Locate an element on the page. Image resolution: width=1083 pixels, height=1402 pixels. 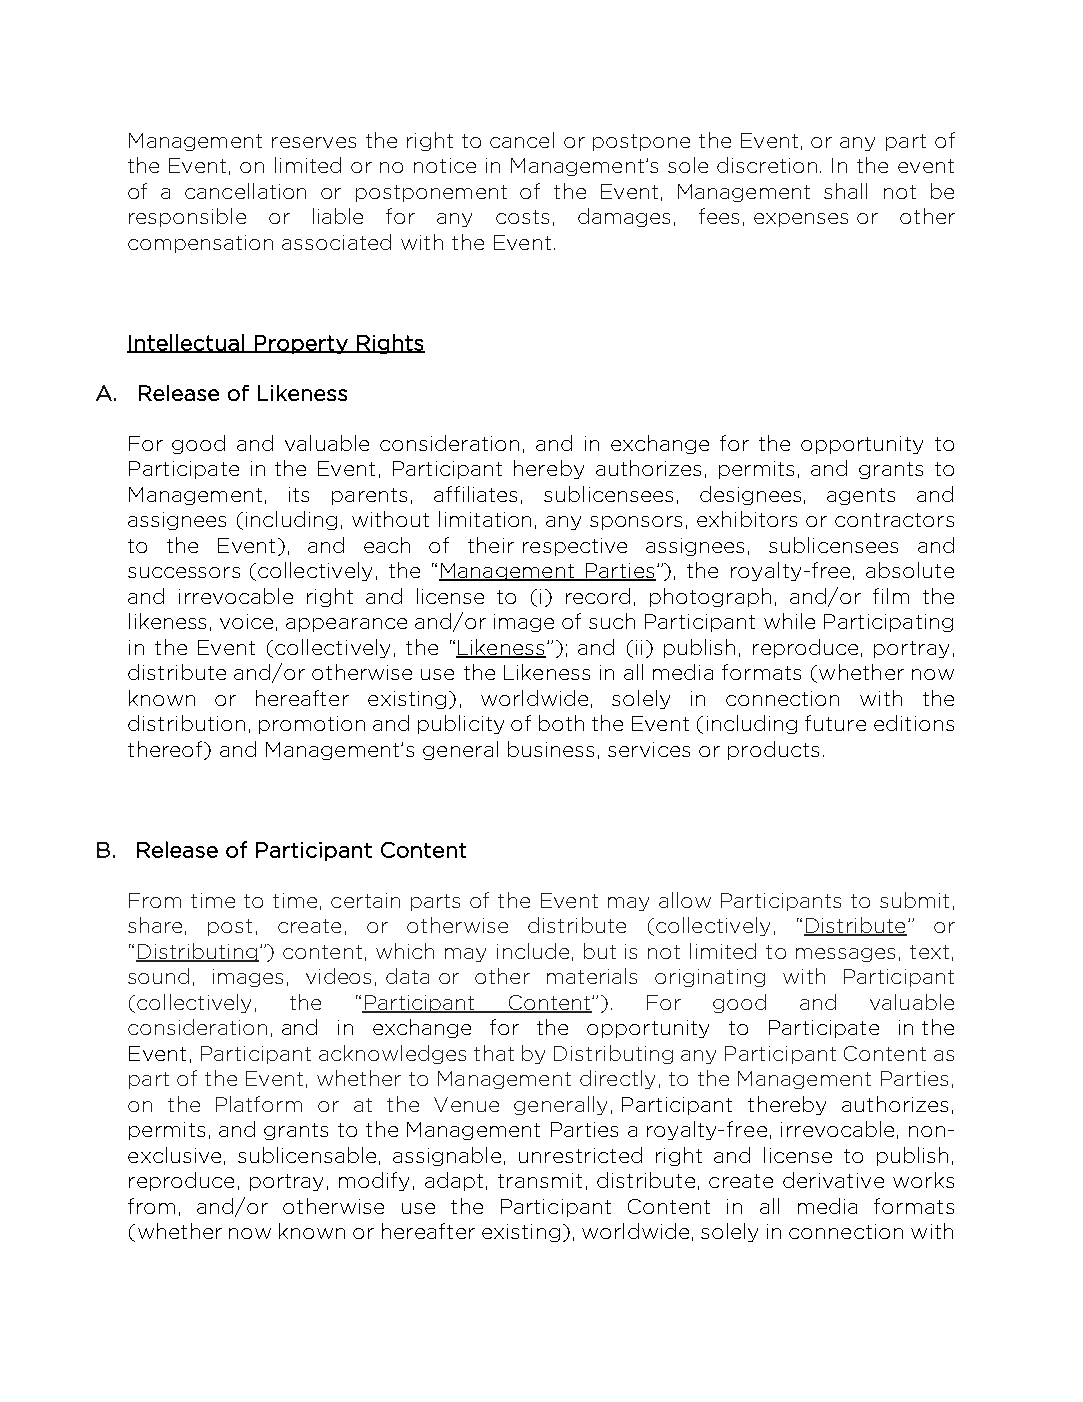
shall is located at coordinates (845, 191).
